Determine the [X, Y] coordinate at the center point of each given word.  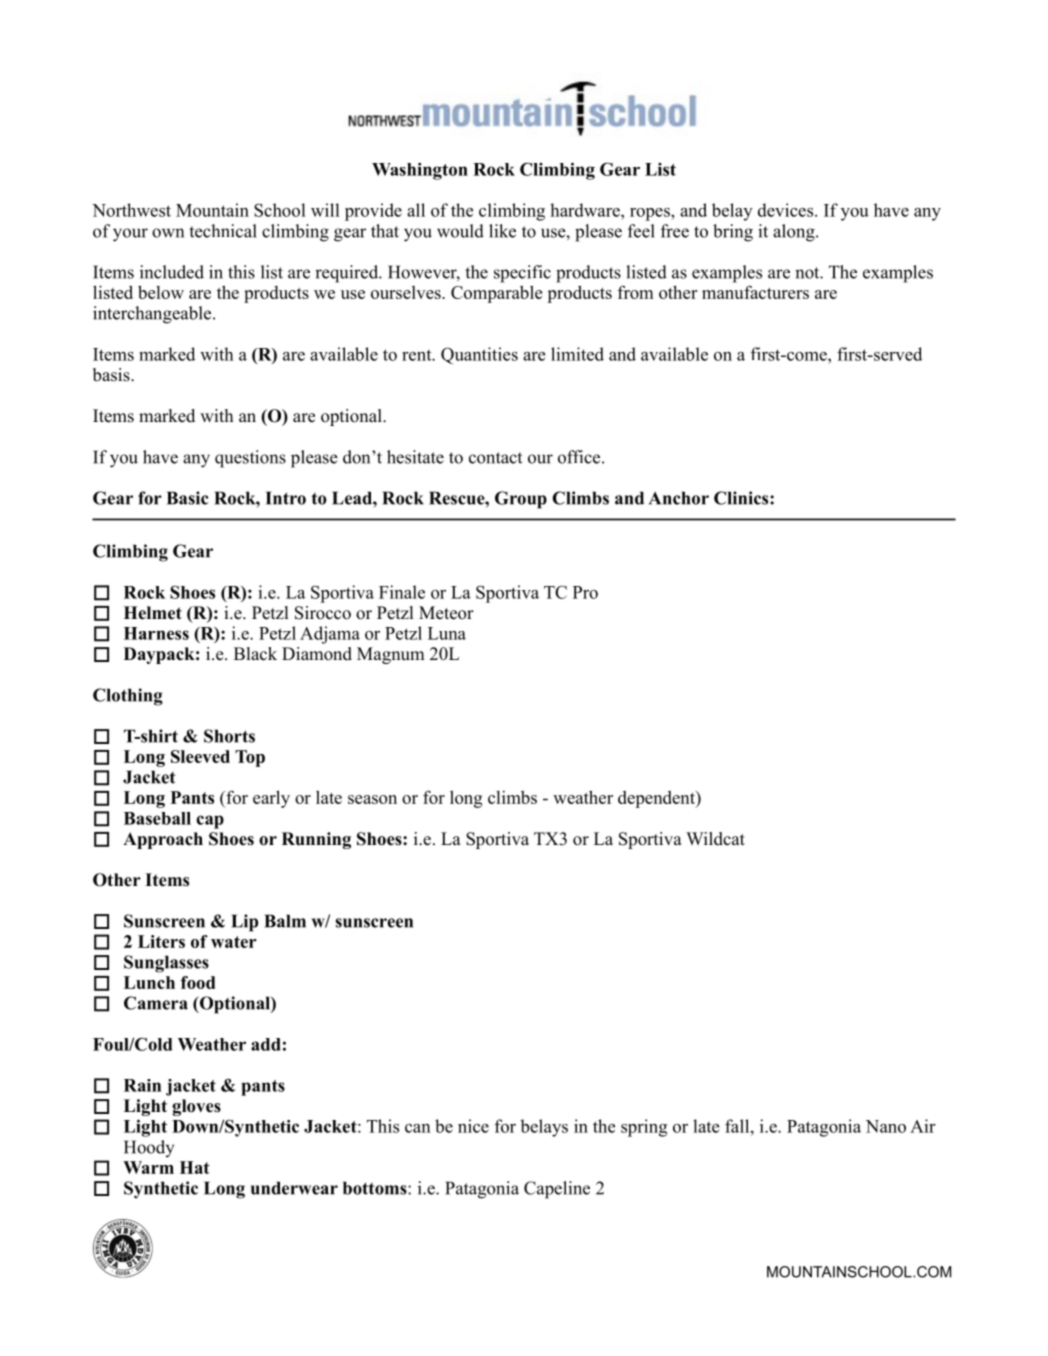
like [502, 231]
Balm [285, 921]
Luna [447, 633]
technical [223, 231]
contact [495, 458]
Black [255, 654]
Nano [886, 1126]
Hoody [149, 1149]
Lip [244, 923]
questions [250, 459]
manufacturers [755, 292]
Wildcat [715, 839]
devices [787, 210]
